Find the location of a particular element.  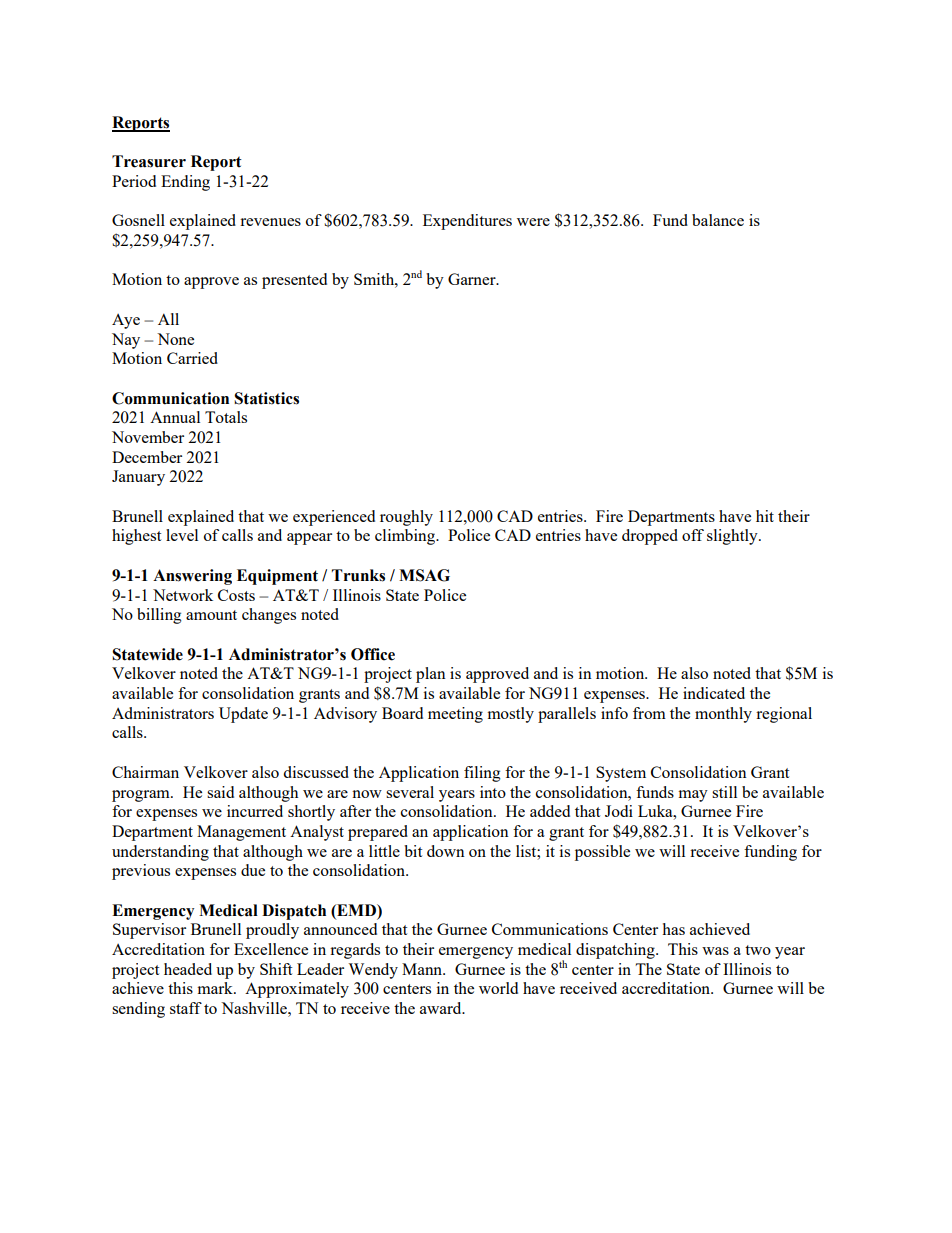

was is located at coordinates (715, 951).
